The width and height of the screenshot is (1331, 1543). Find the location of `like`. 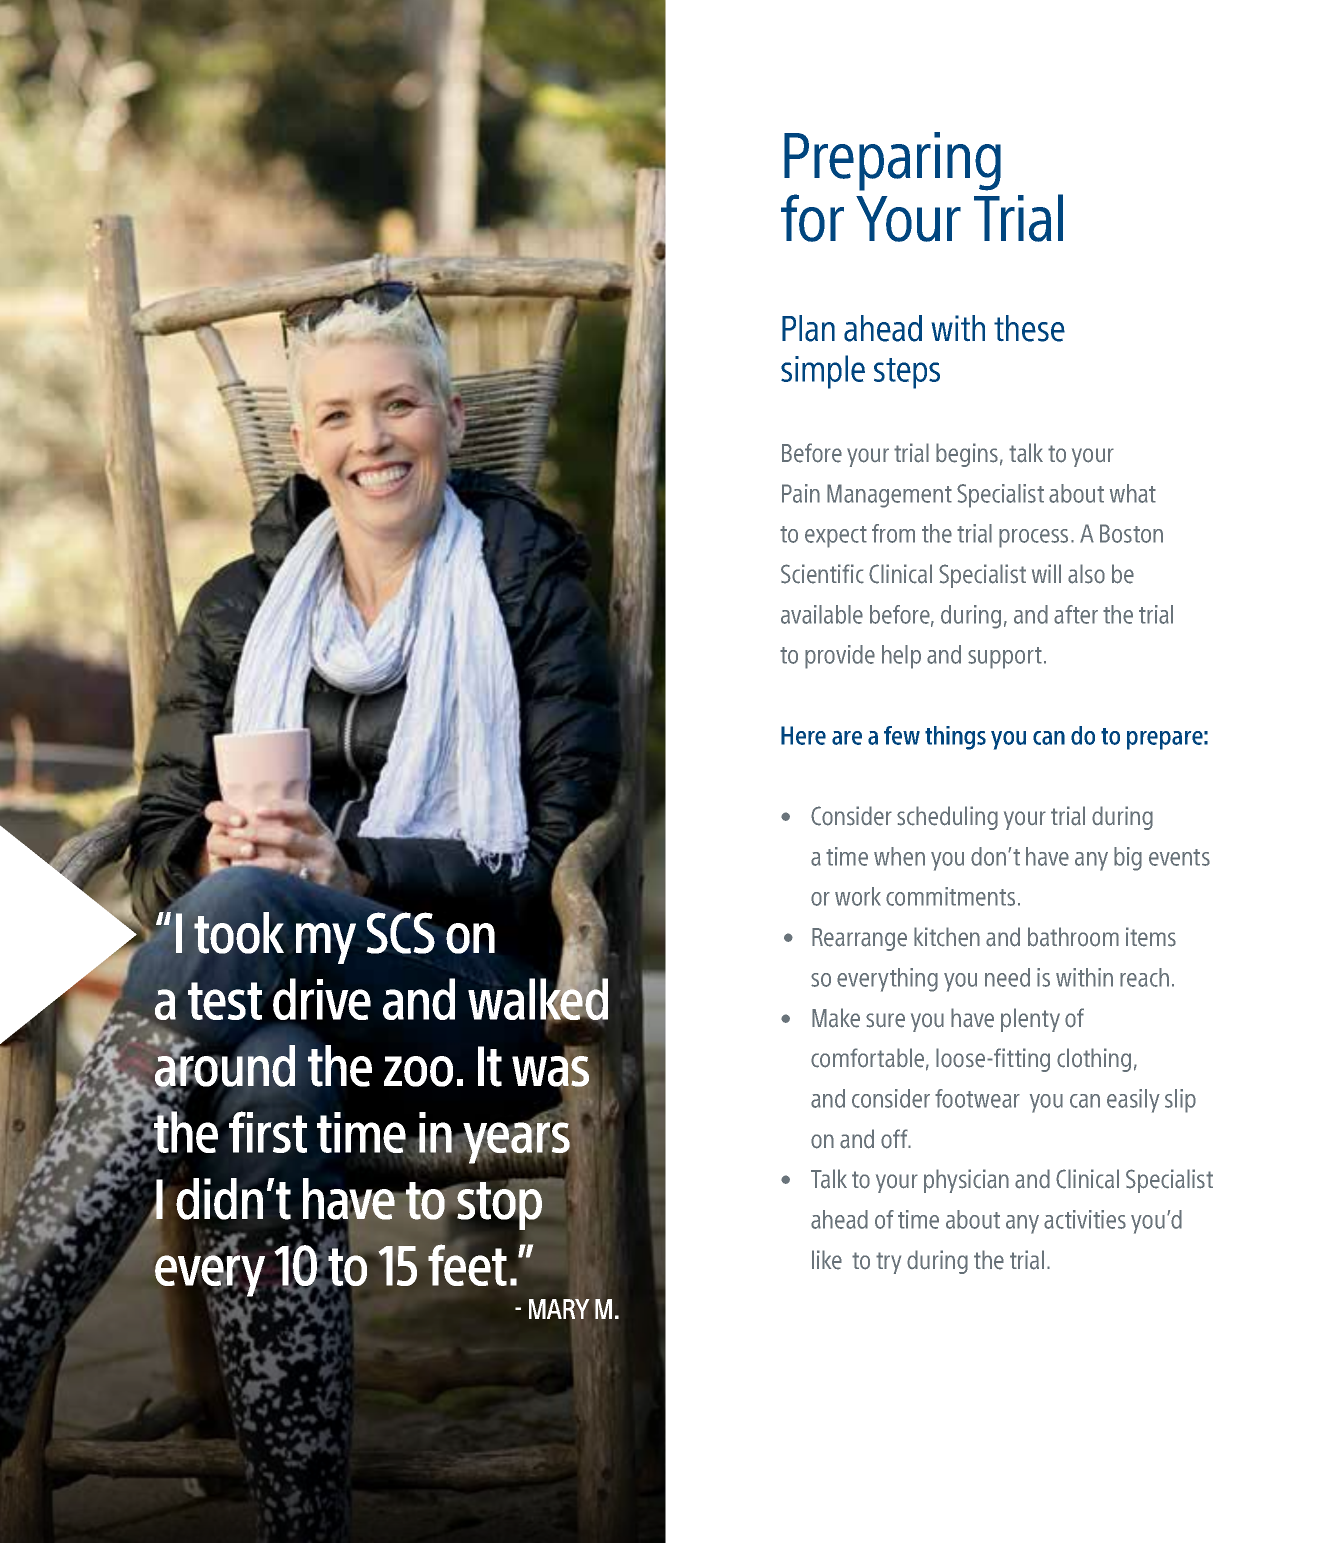

like is located at coordinates (827, 1260).
